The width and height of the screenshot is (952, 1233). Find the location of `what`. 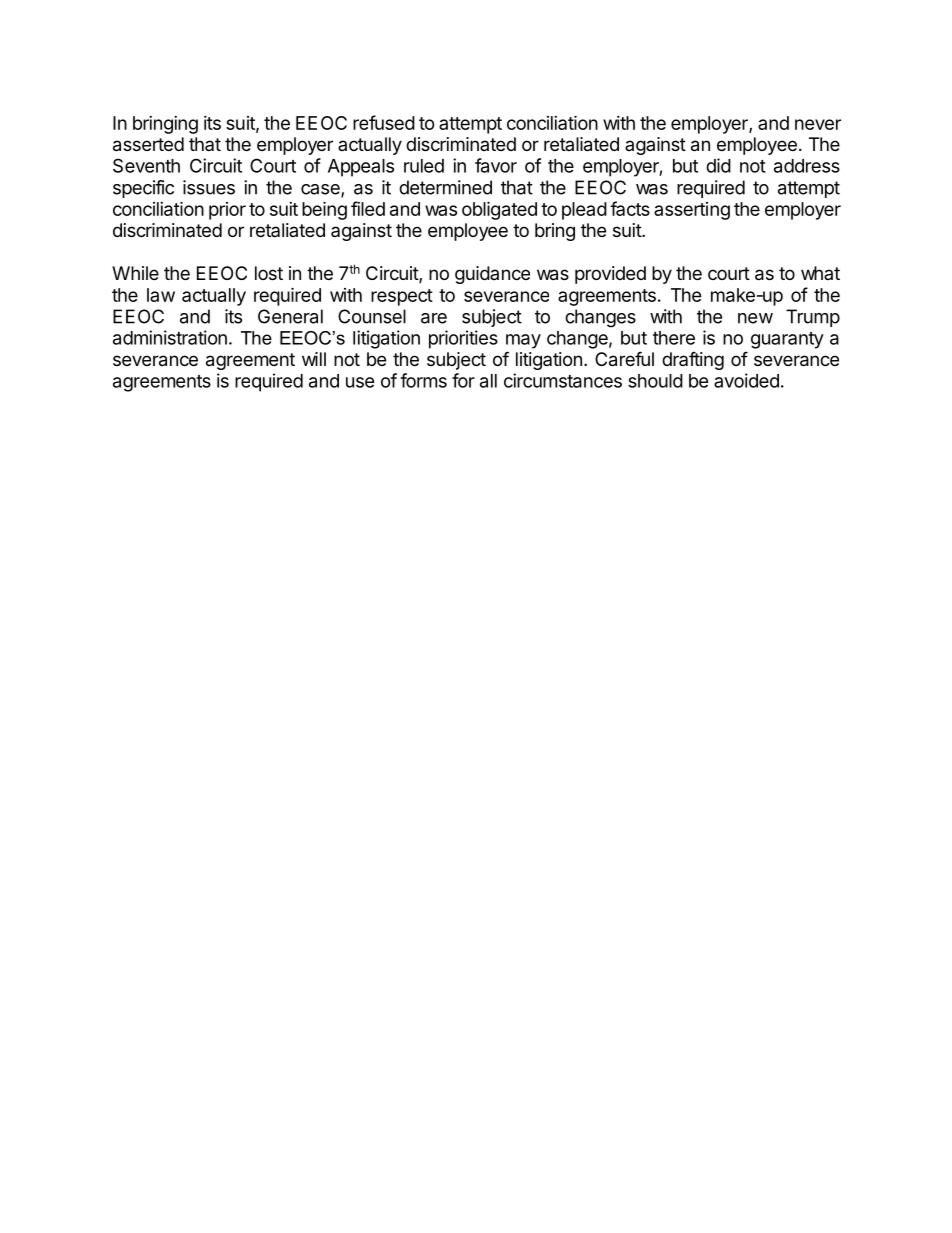

what is located at coordinates (820, 273).
